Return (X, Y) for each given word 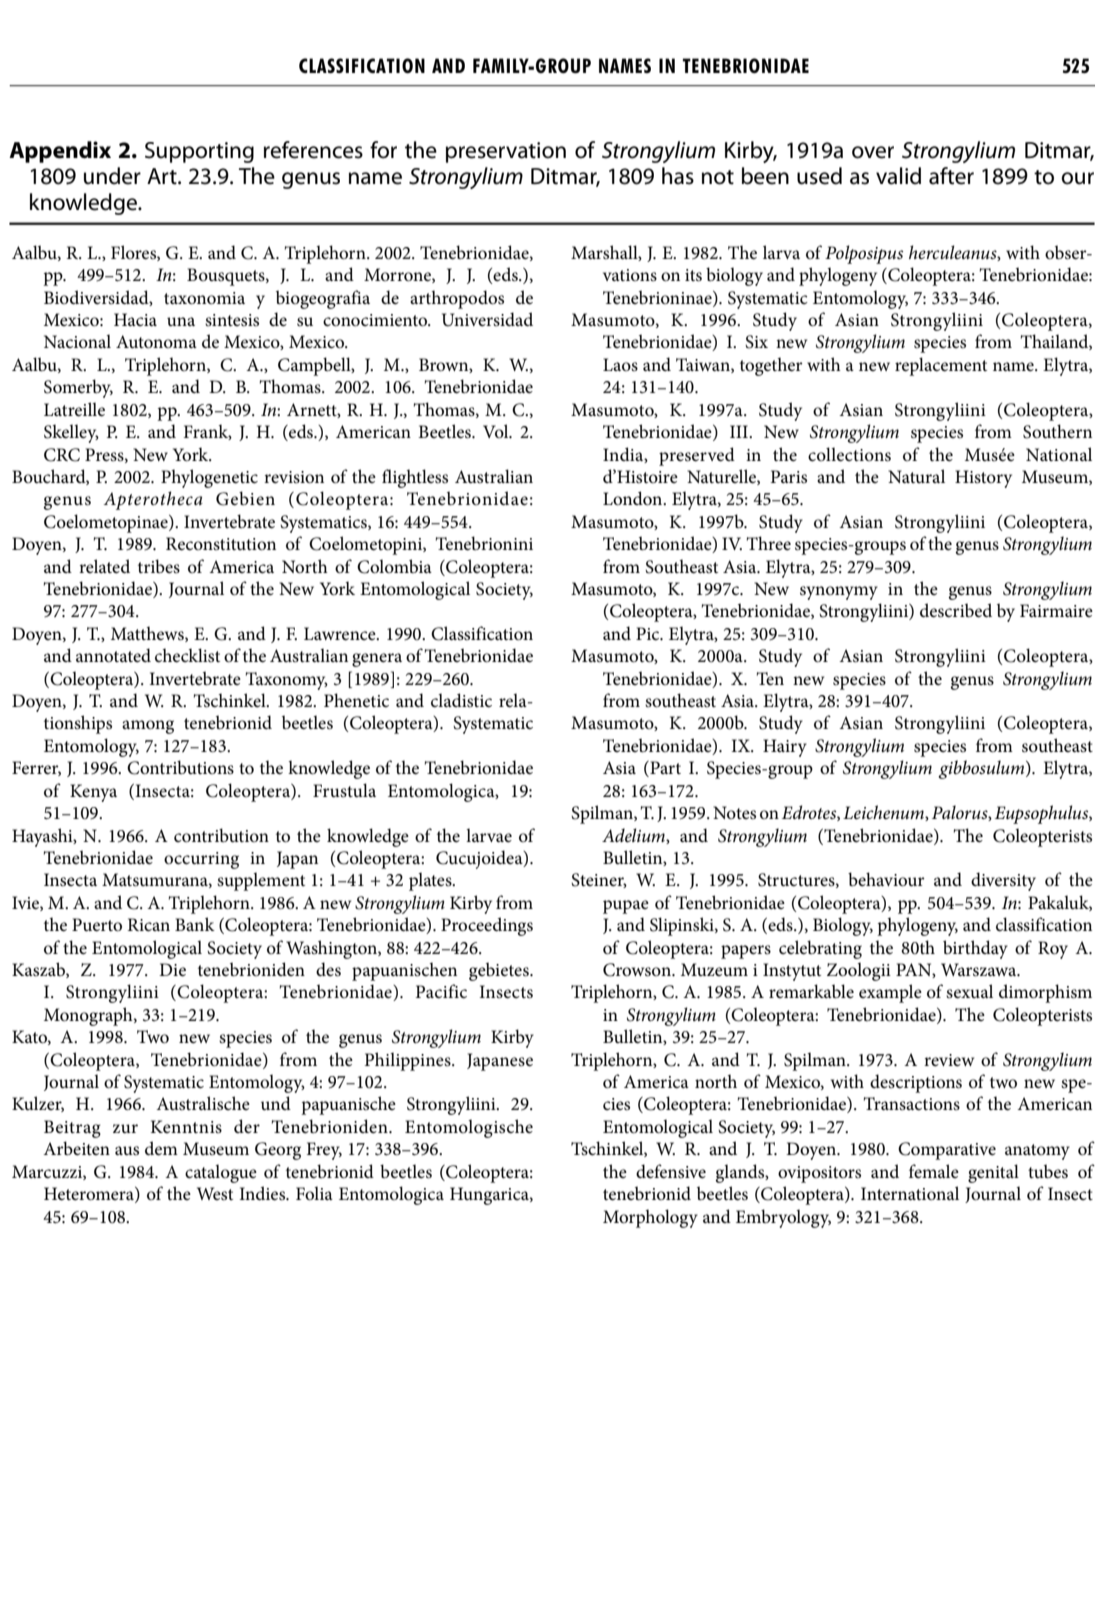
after (951, 176)
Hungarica (490, 1196)
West (215, 1193)
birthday (975, 949)
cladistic (461, 700)
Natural (916, 476)
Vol (497, 431)
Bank (195, 924)
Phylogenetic (209, 478)
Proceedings (487, 926)
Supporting (199, 152)
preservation (506, 152)
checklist (187, 655)
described (956, 610)
